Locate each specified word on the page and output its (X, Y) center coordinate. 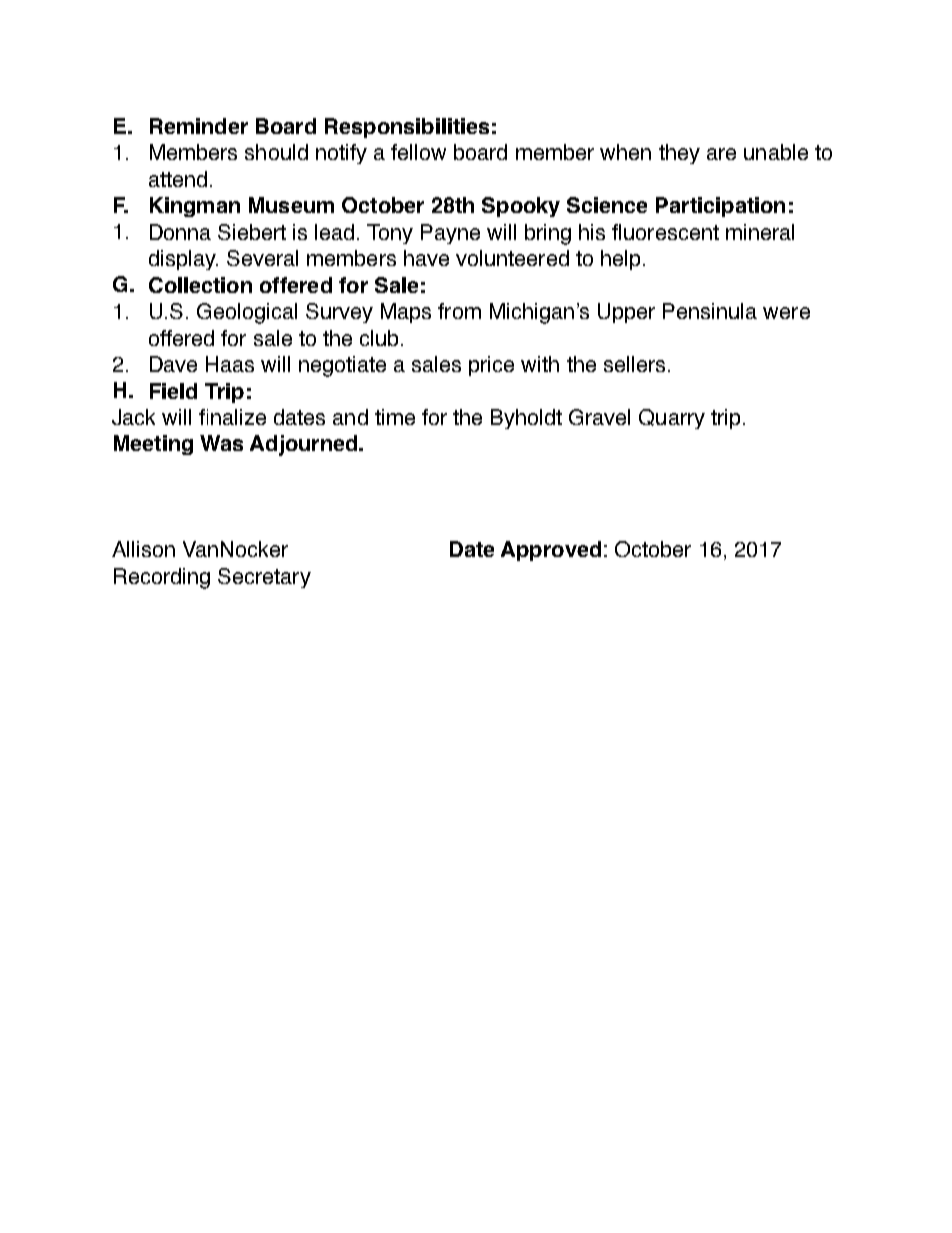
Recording (162, 578)
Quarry (672, 419)
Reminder (199, 126)
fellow (418, 152)
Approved (551, 551)
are (721, 154)
